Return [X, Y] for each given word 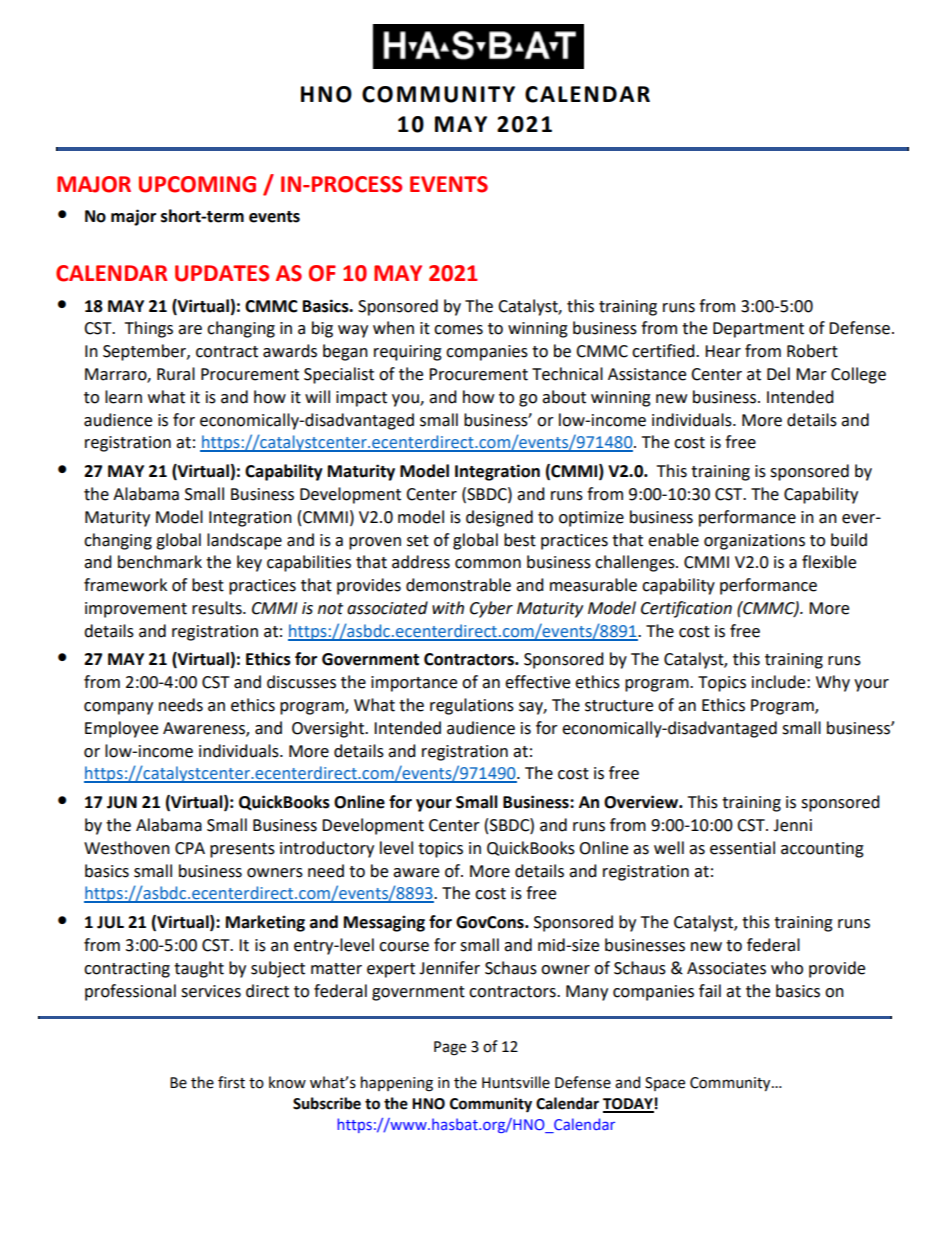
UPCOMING [197, 184]
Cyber [491, 609]
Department [758, 330]
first [231, 1082]
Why [833, 683]
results [218, 608]
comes [458, 330]
